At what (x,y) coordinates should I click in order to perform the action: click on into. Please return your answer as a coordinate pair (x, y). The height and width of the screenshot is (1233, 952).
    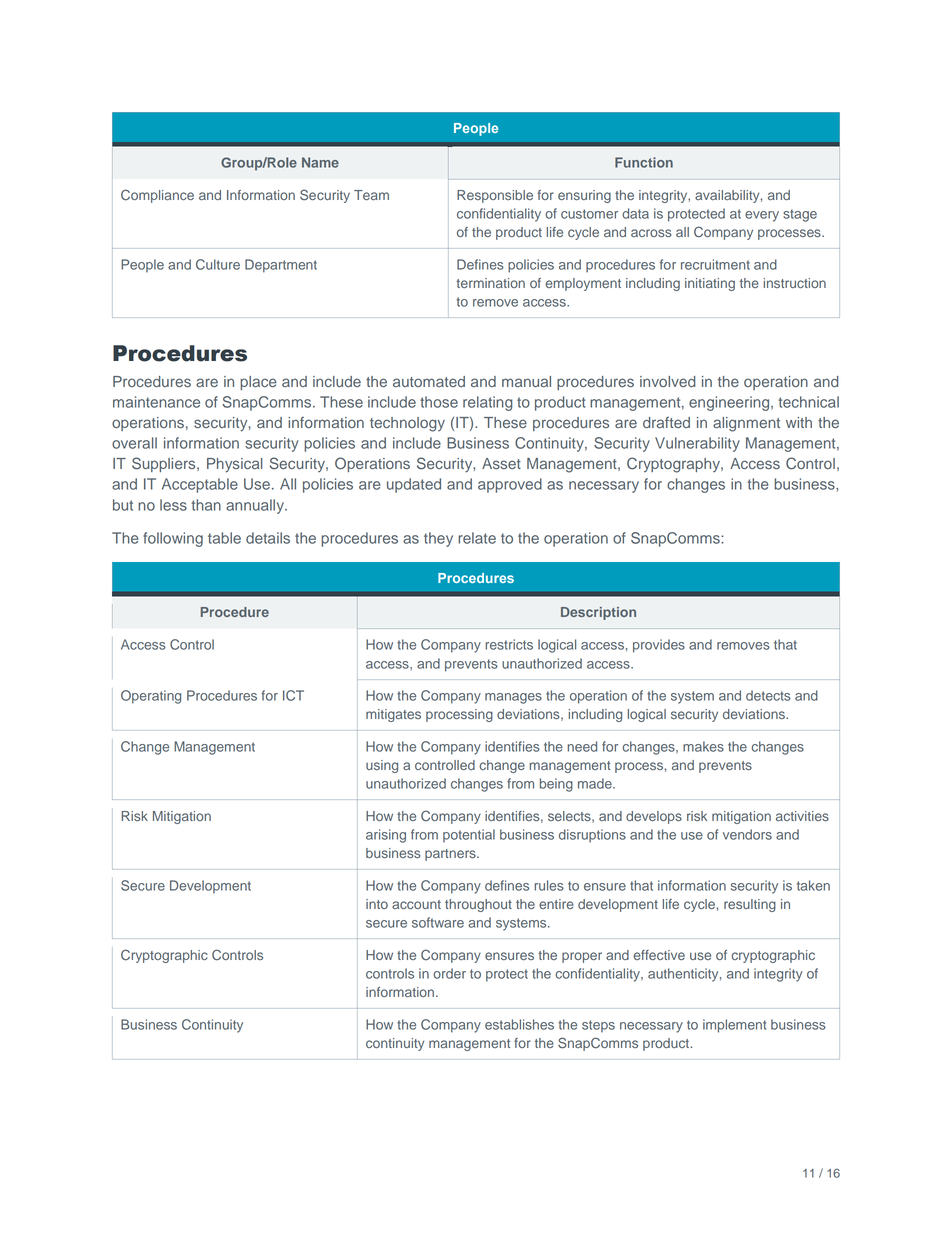
    Looking at the image, I should click on (377, 904).
